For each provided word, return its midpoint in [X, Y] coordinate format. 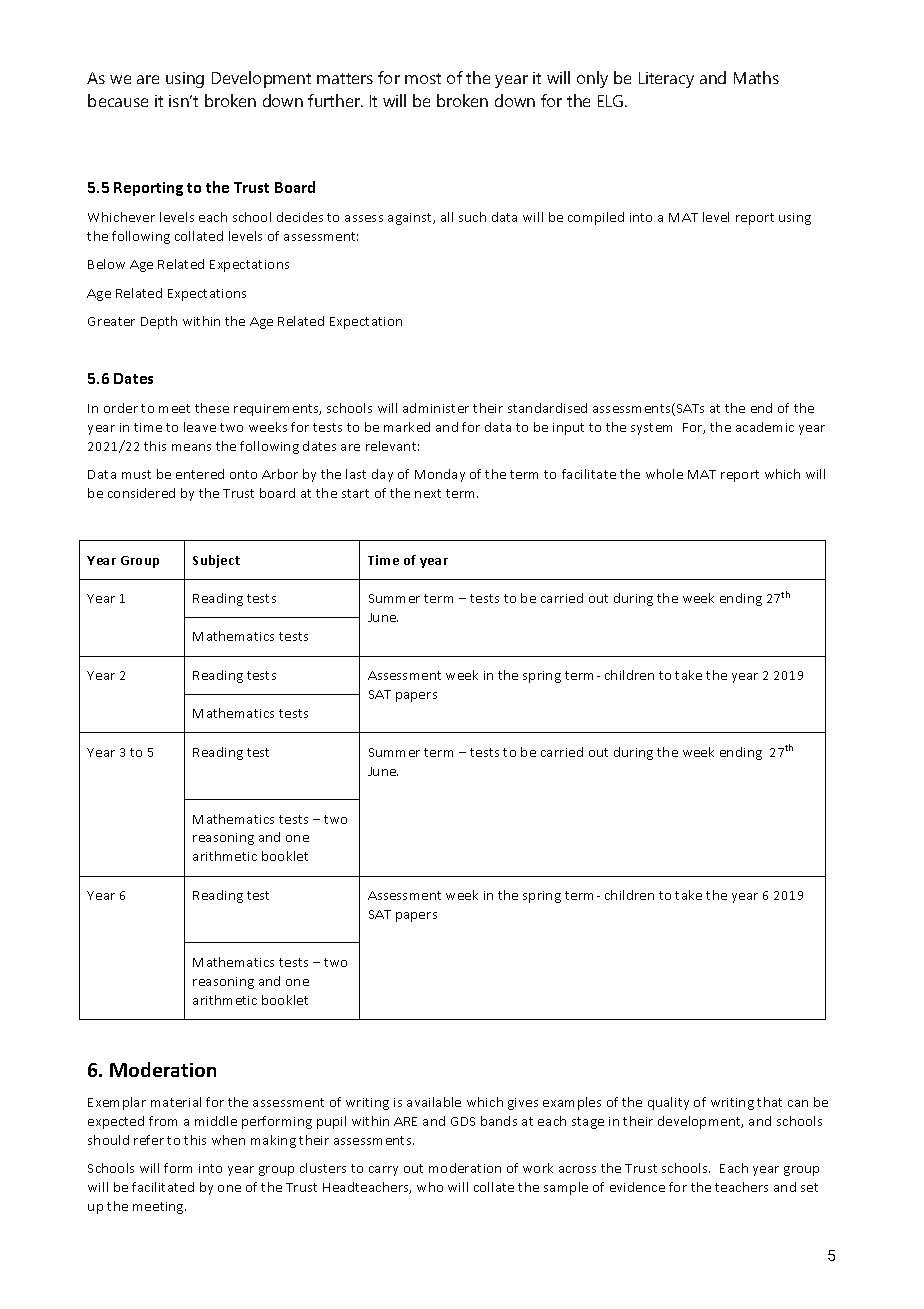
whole [664, 474]
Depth [159, 322]
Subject [216, 561]
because [118, 100]
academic [765, 427]
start [355, 493]
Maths [756, 77]
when [228, 1140]
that [769, 1102]
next [428, 493]
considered [141, 493]
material [176, 1102]
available [434, 1102]
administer [436, 408]
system [651, 429]
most [423, 78]
